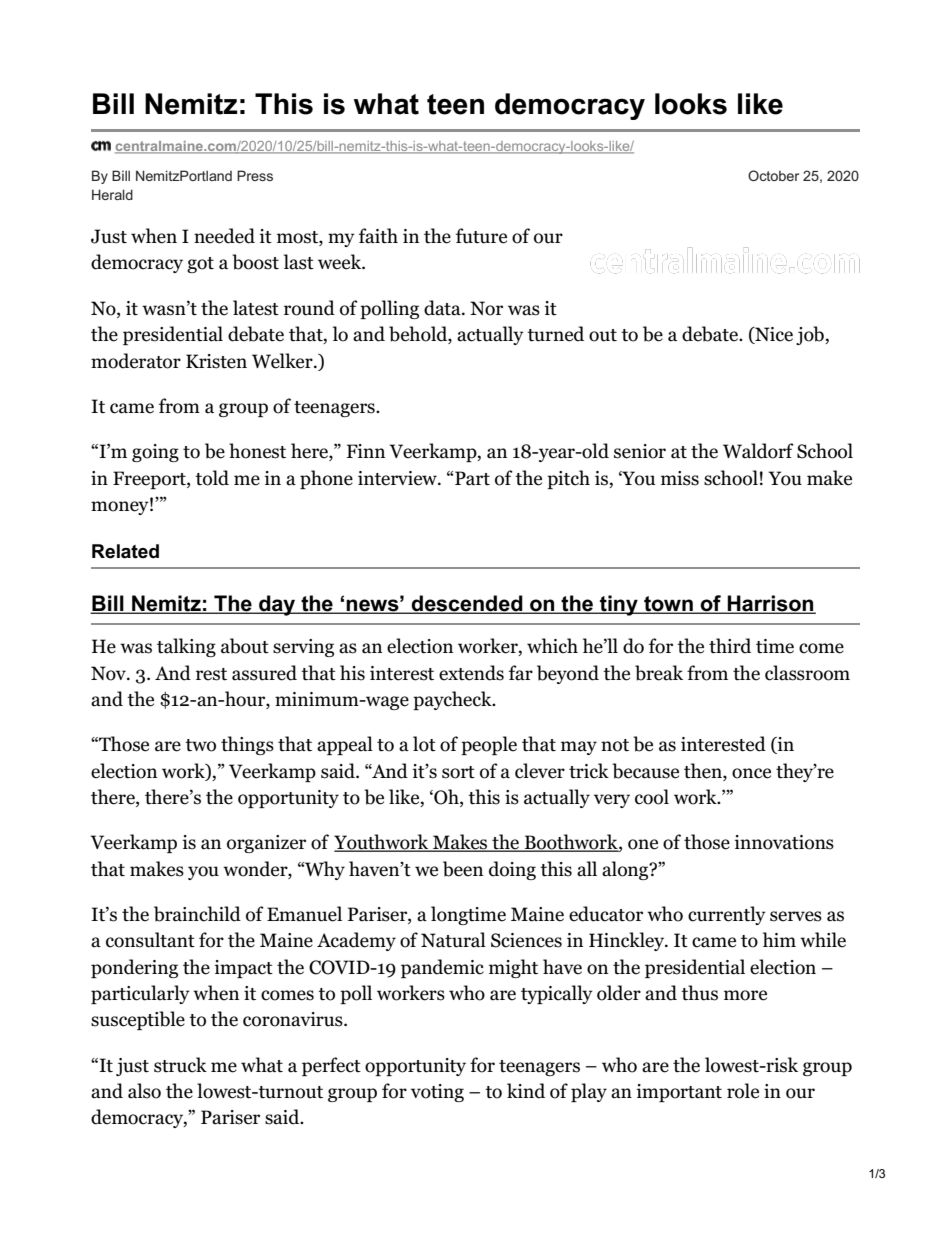  What do you see at coordinates (784, 842) in the screenshot?
I see `innovations` at bounding box center [784, 842].
